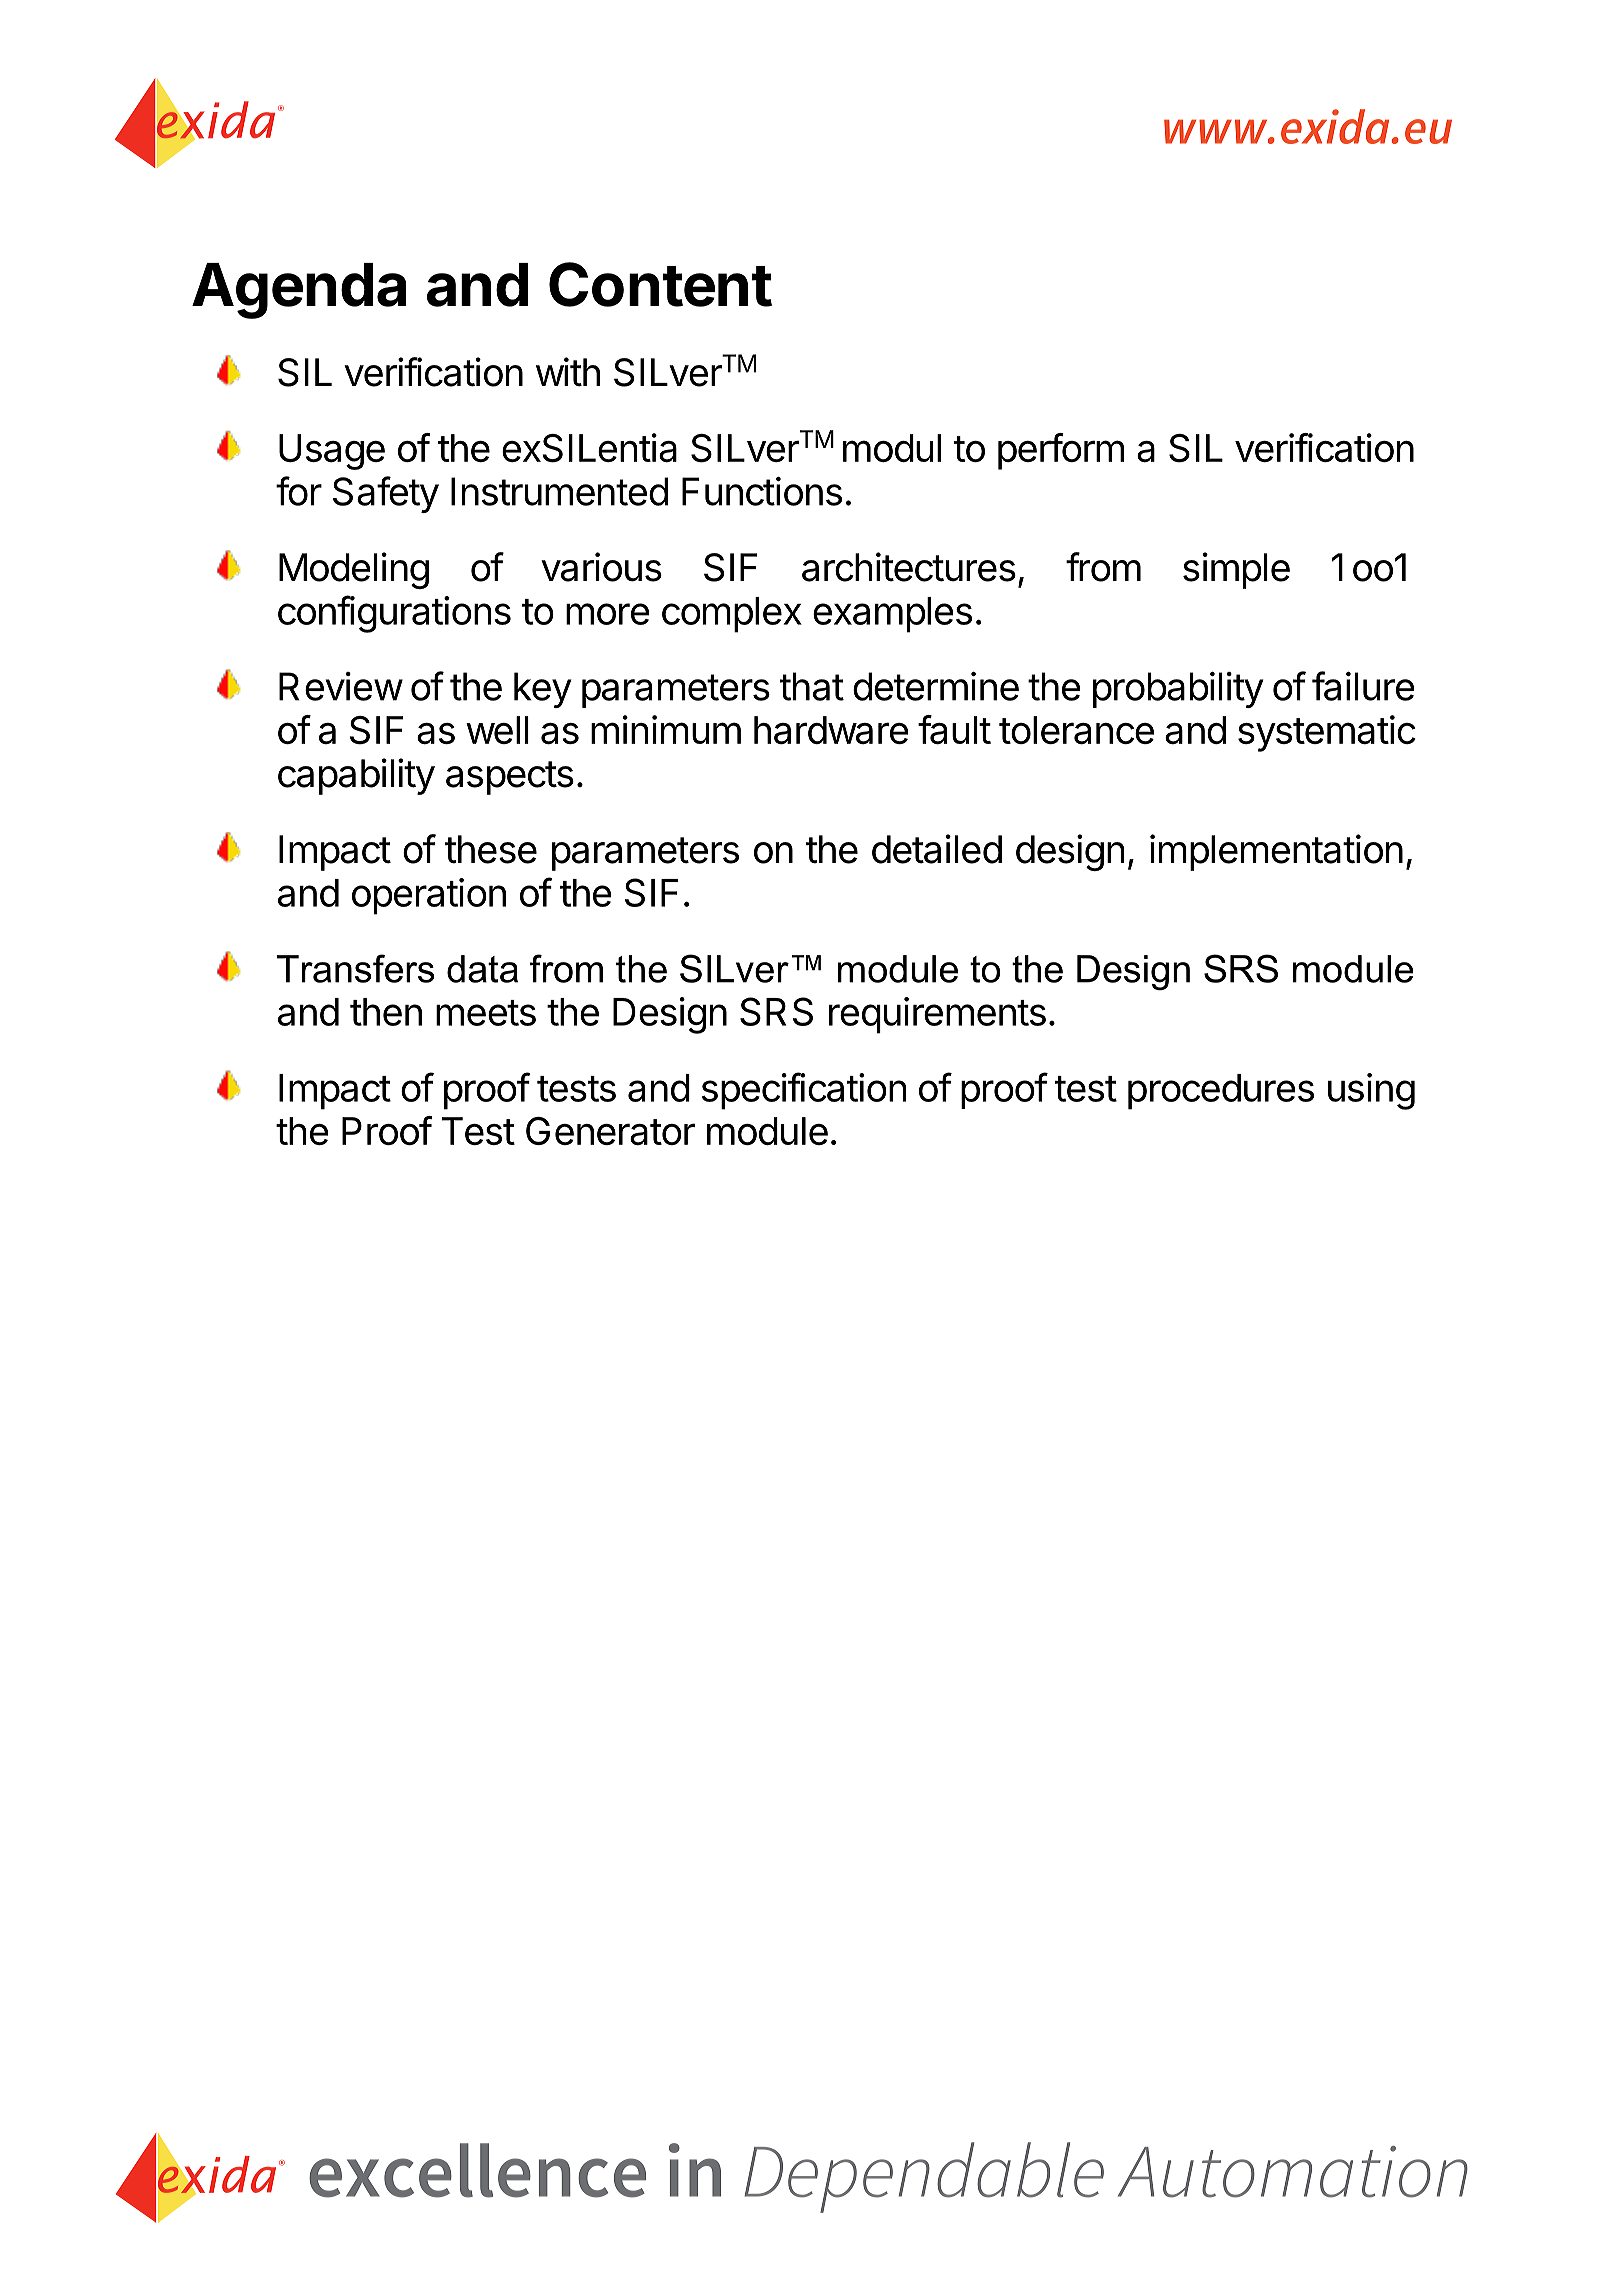 This screenshot has height=2271, width=1606. I want to click on Functions, so click(762, 491).
